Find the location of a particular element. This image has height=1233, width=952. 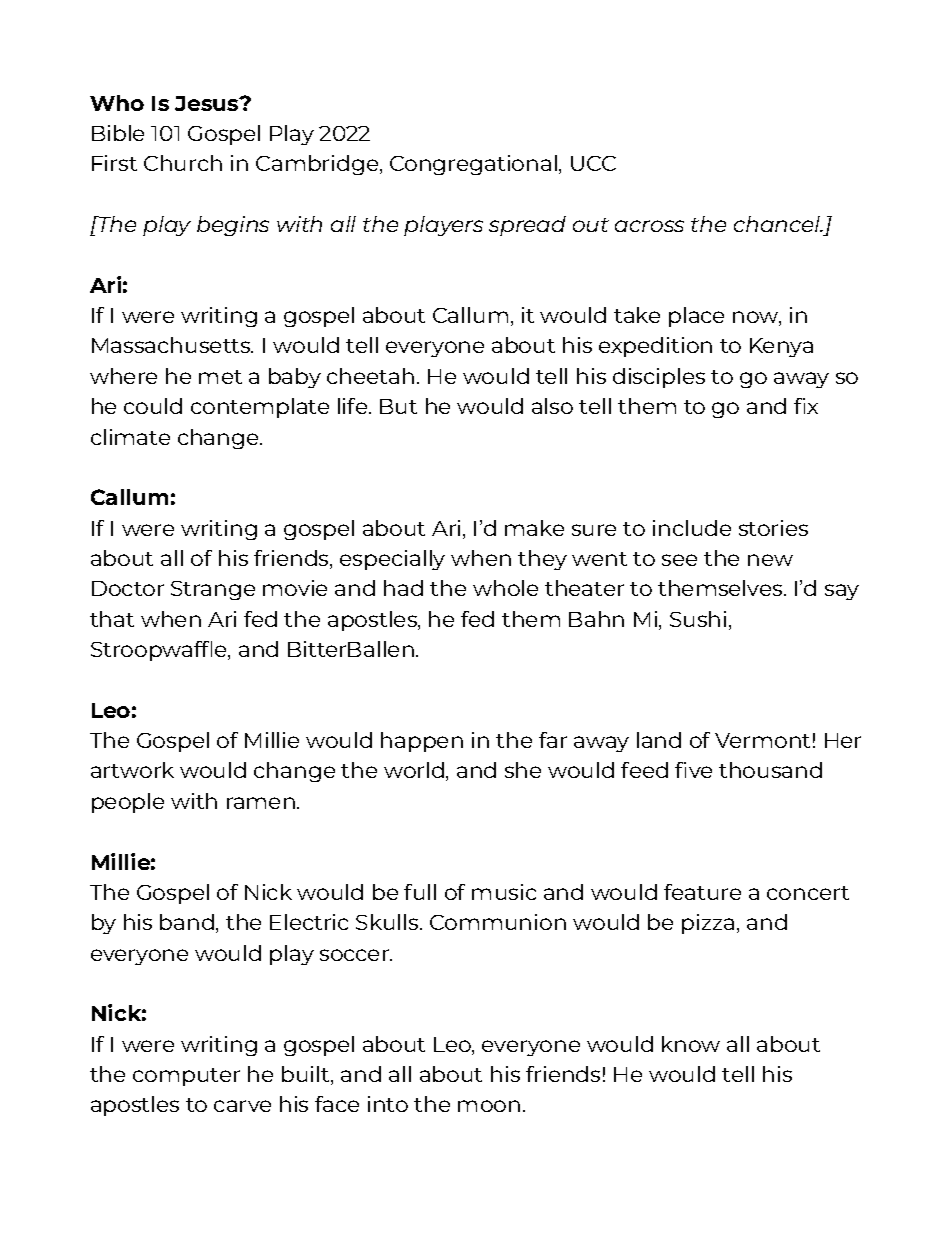

Kenya is located at coordinates (781, 347).
